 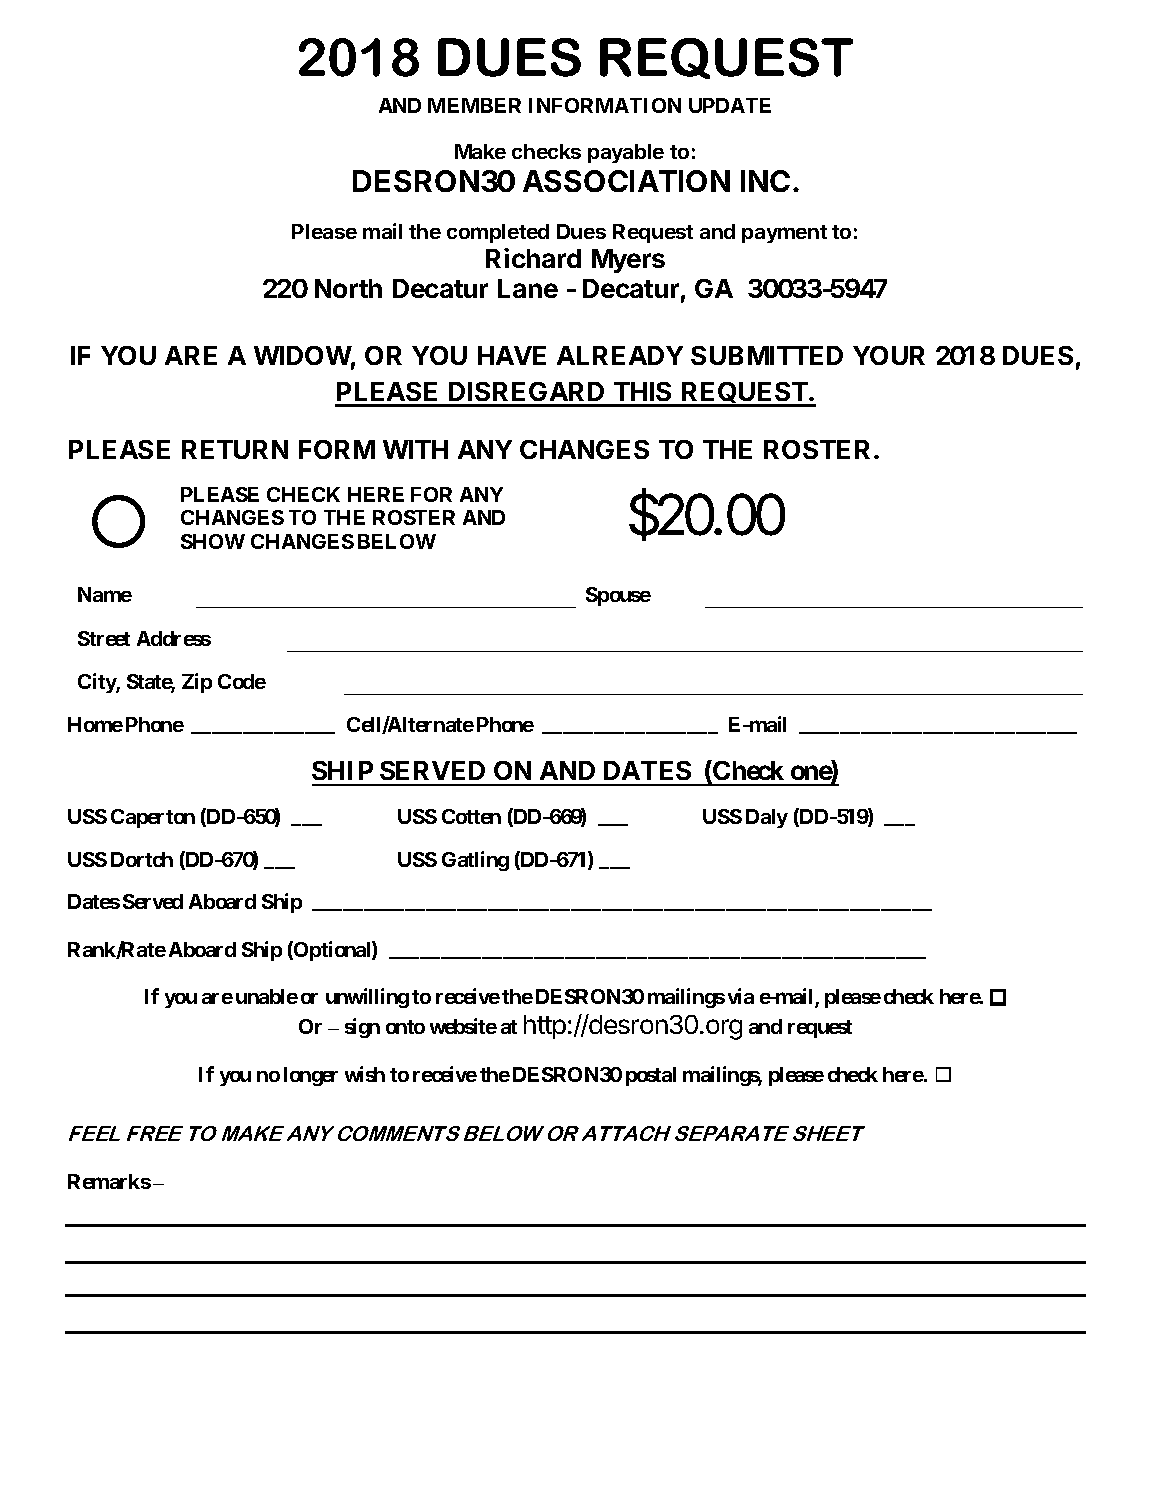 What do you see at coordinates (213, 541) in the image?
I see `SHOW` at bounding box center [213, 541].
